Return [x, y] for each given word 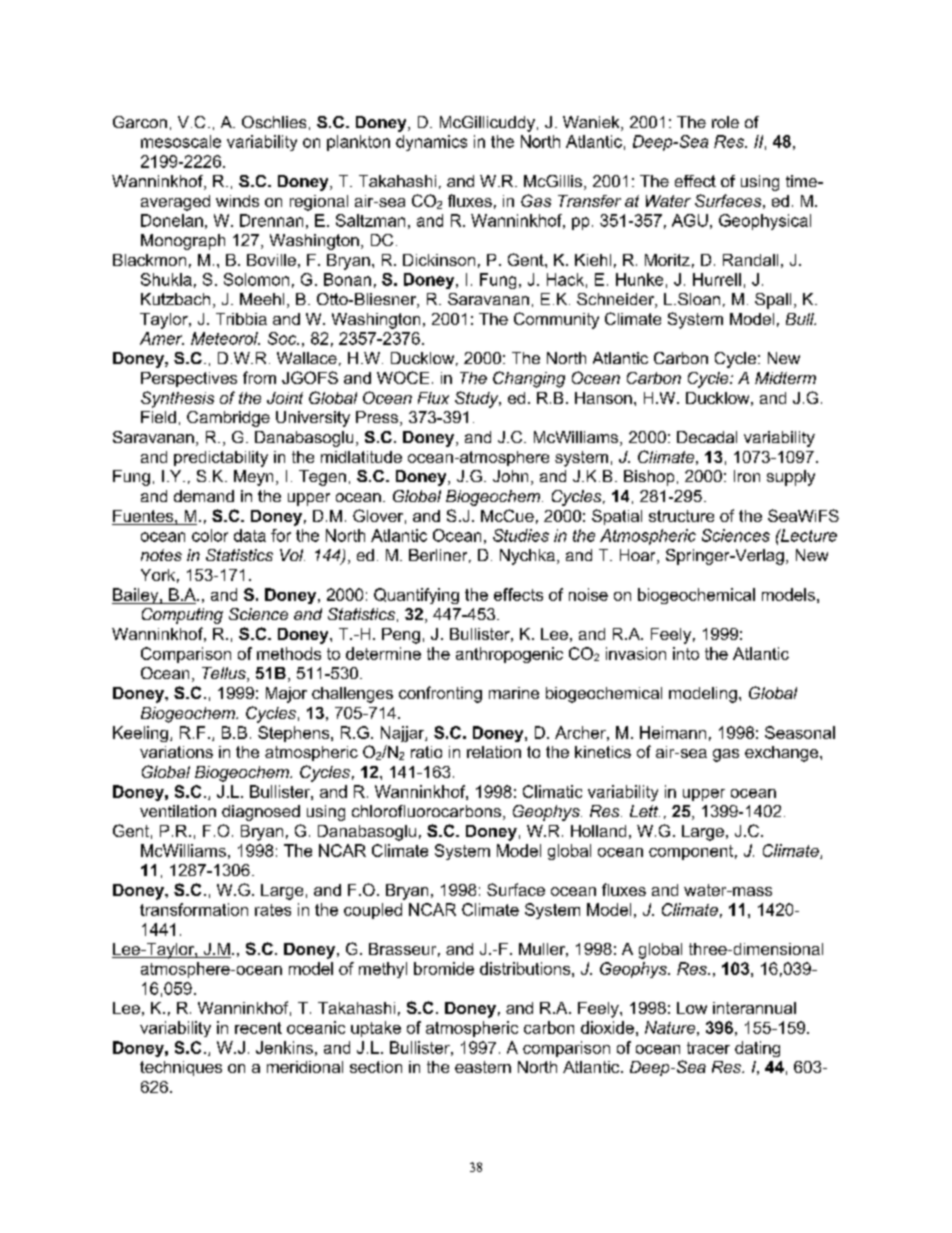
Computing [182, 616]
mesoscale [181, 141]
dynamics [431, 143]
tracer [708, 1048]
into [686, 653]
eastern [483, 1067]
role [725, 122]
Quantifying [416, 596]
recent [258, 1028]
